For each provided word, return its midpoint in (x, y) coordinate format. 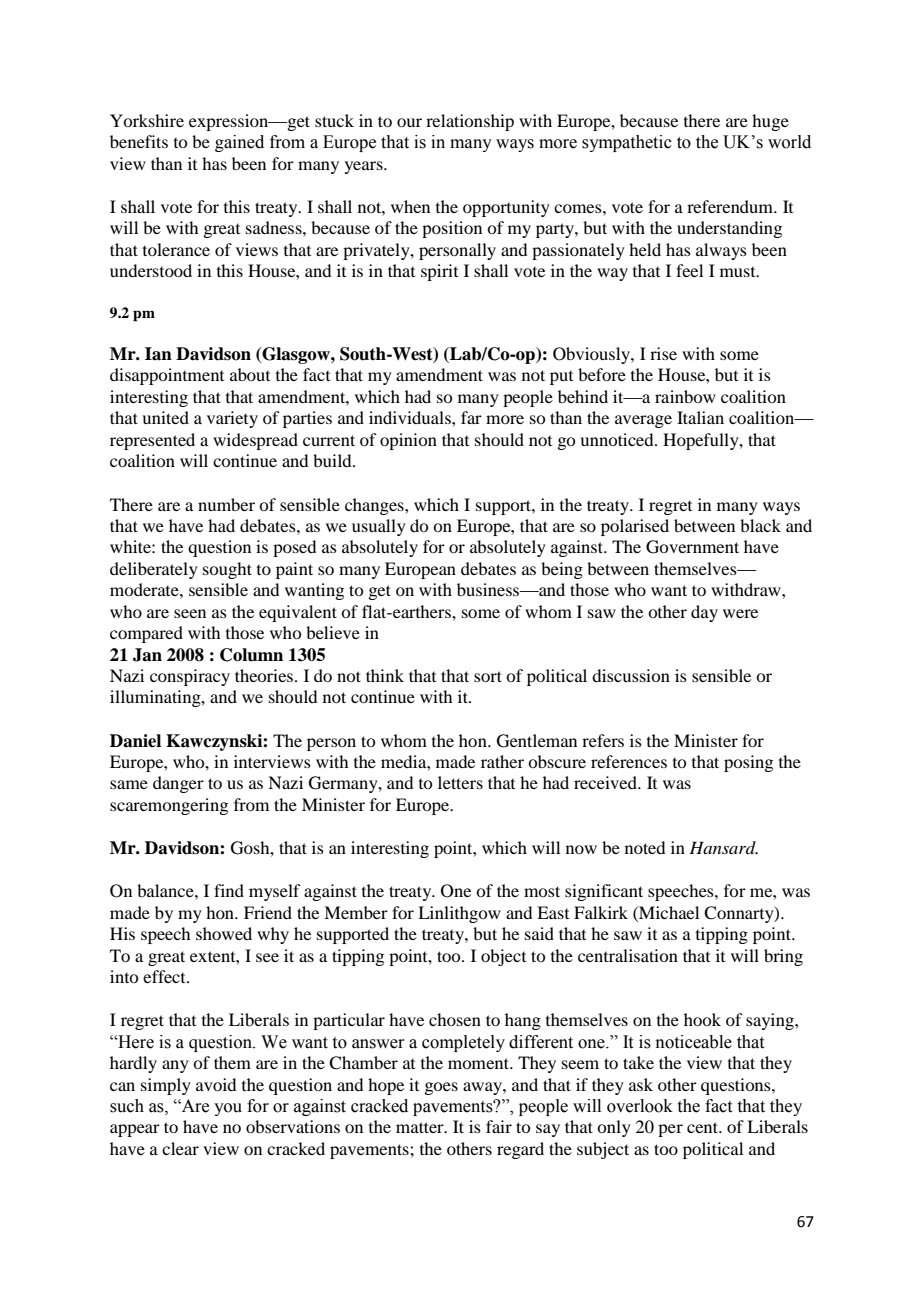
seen (190, 613)
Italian (700, 417)
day (704, 613)
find (229, 890)
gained (239, 143)
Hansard (723, 847)
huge (770, 122)
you (228, 1109)
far (471, 417)
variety (232, 419)
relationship (470, 122)
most (542, 891)
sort (488, 676)
